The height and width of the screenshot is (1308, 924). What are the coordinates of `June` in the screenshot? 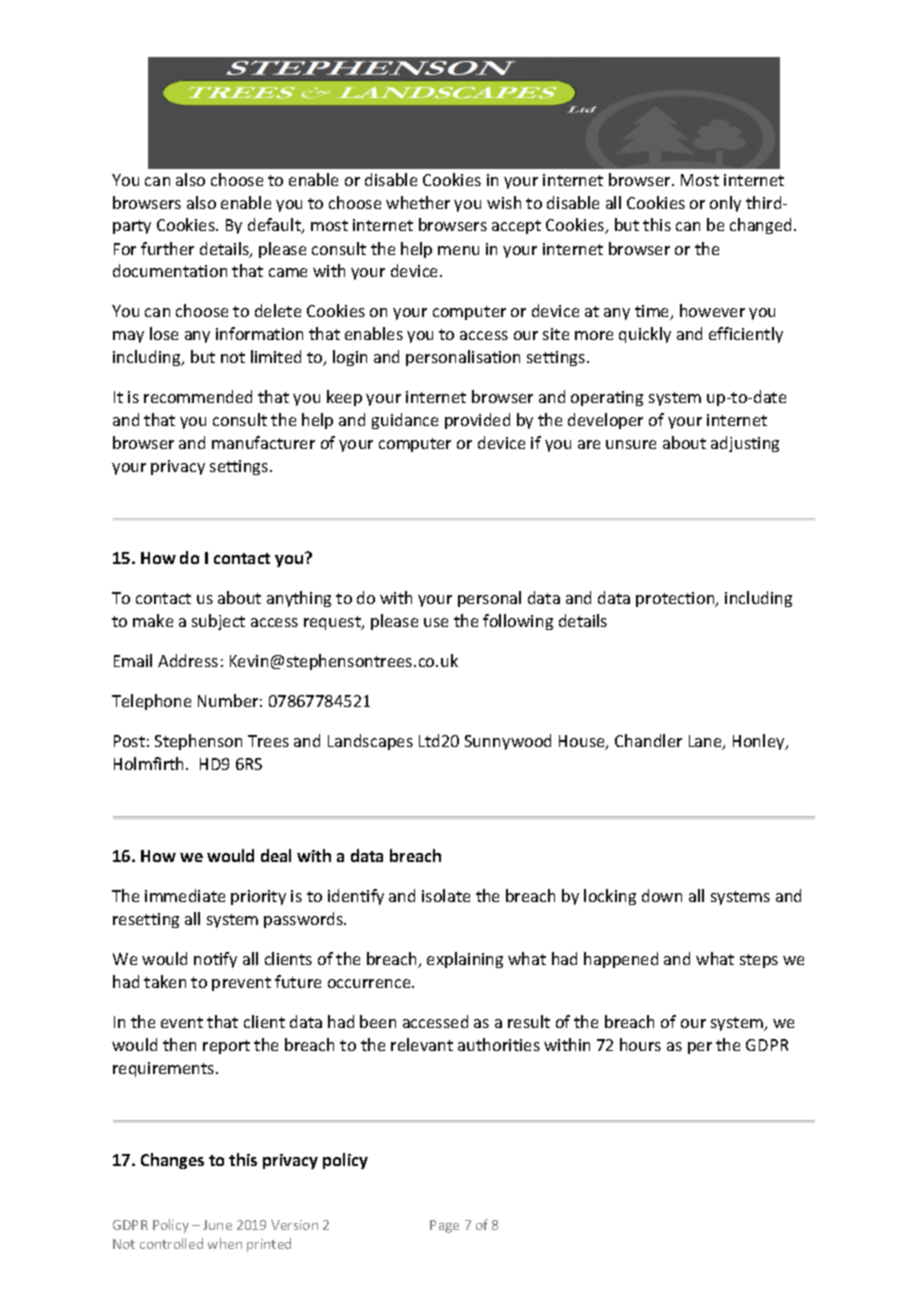 It's located at (217, 1225).
